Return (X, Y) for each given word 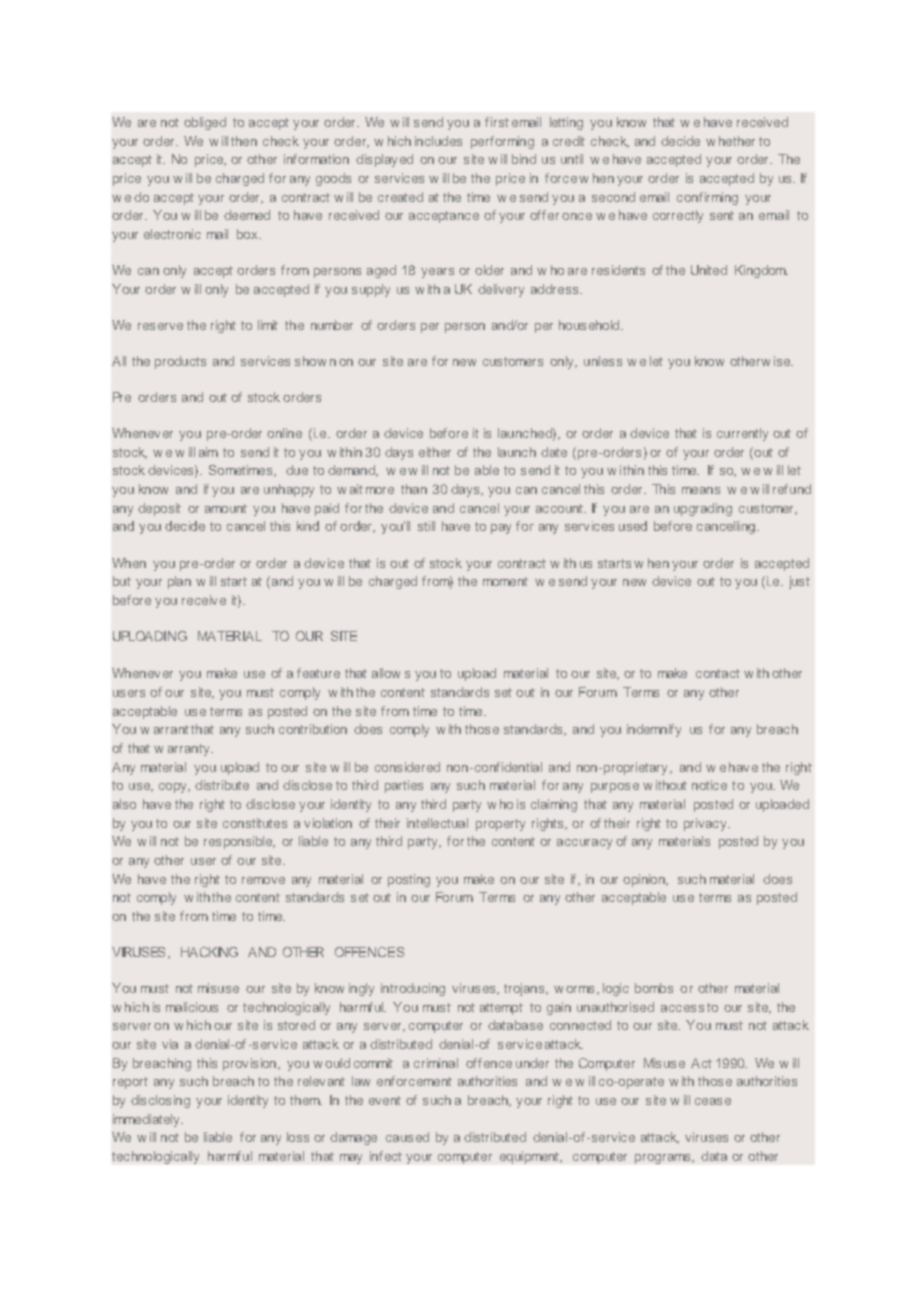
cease (713, 1101)
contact (718, 673)
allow (386, 673)
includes (438, 141)
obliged (205, 123)
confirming (707, 198)
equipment (531, 1157)
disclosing (160, 1101)
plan (179, 582)
